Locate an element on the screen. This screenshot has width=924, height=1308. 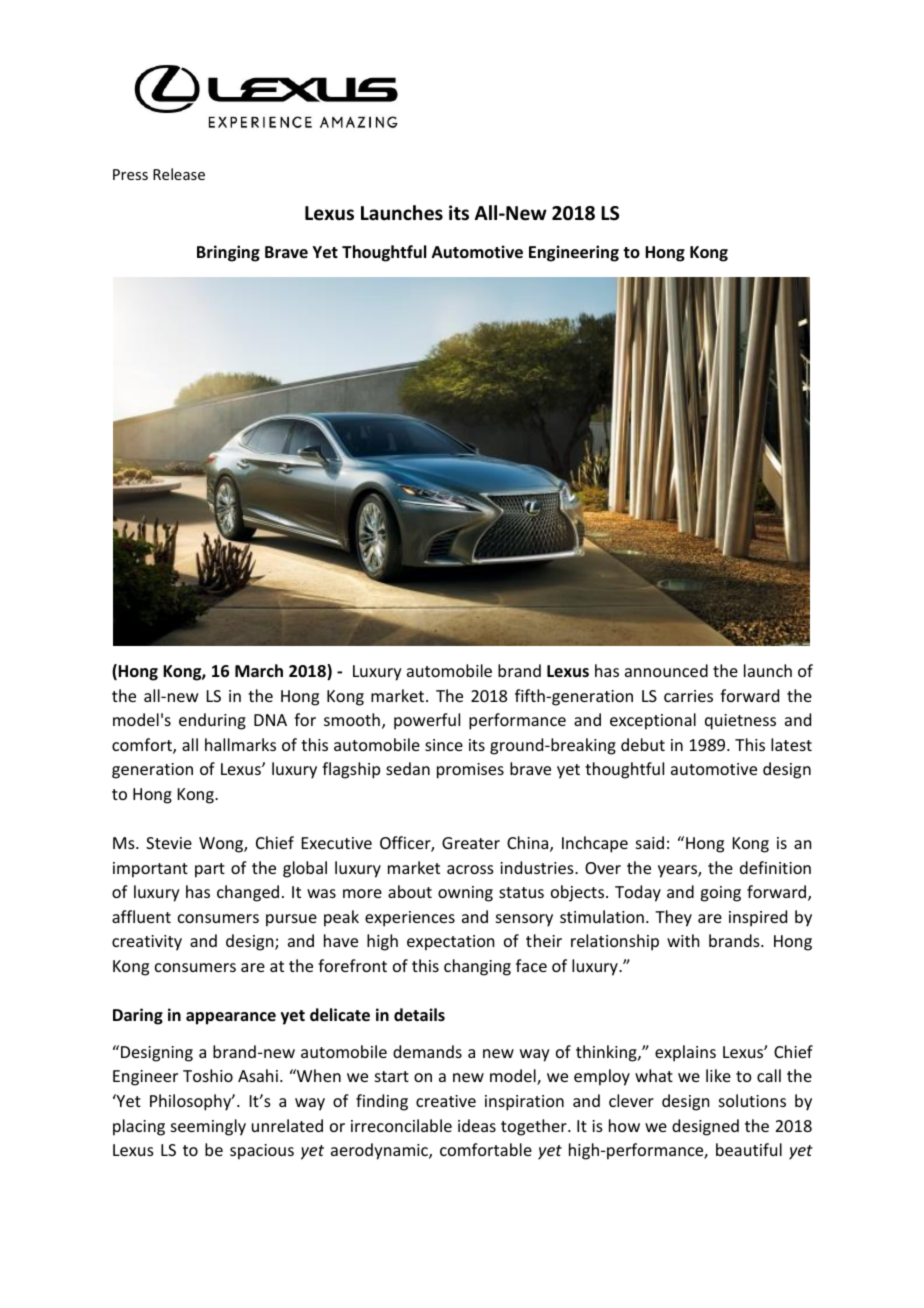
Press is located at coordinates (130, 174).
